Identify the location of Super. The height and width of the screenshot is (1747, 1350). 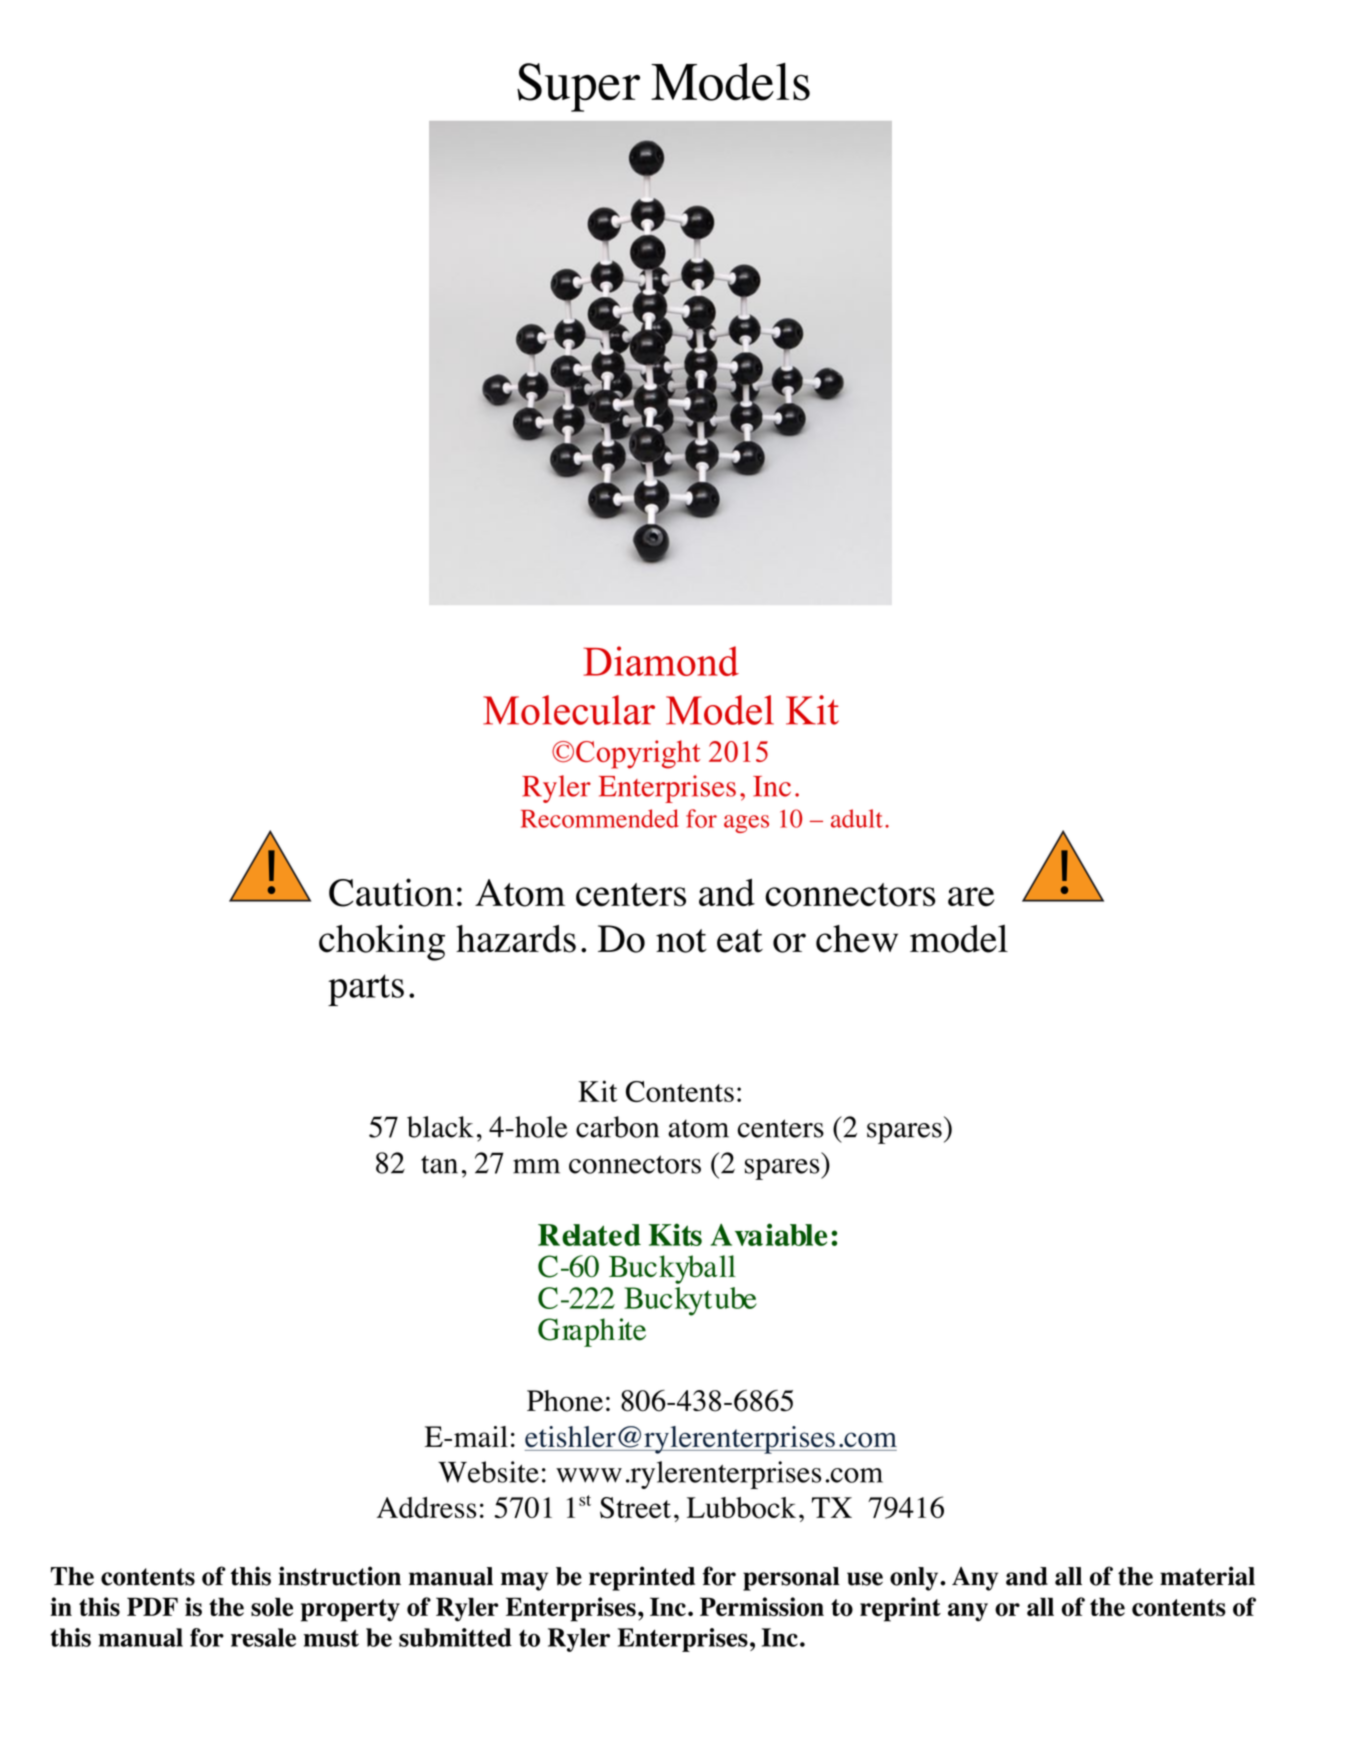
(578, 87).
